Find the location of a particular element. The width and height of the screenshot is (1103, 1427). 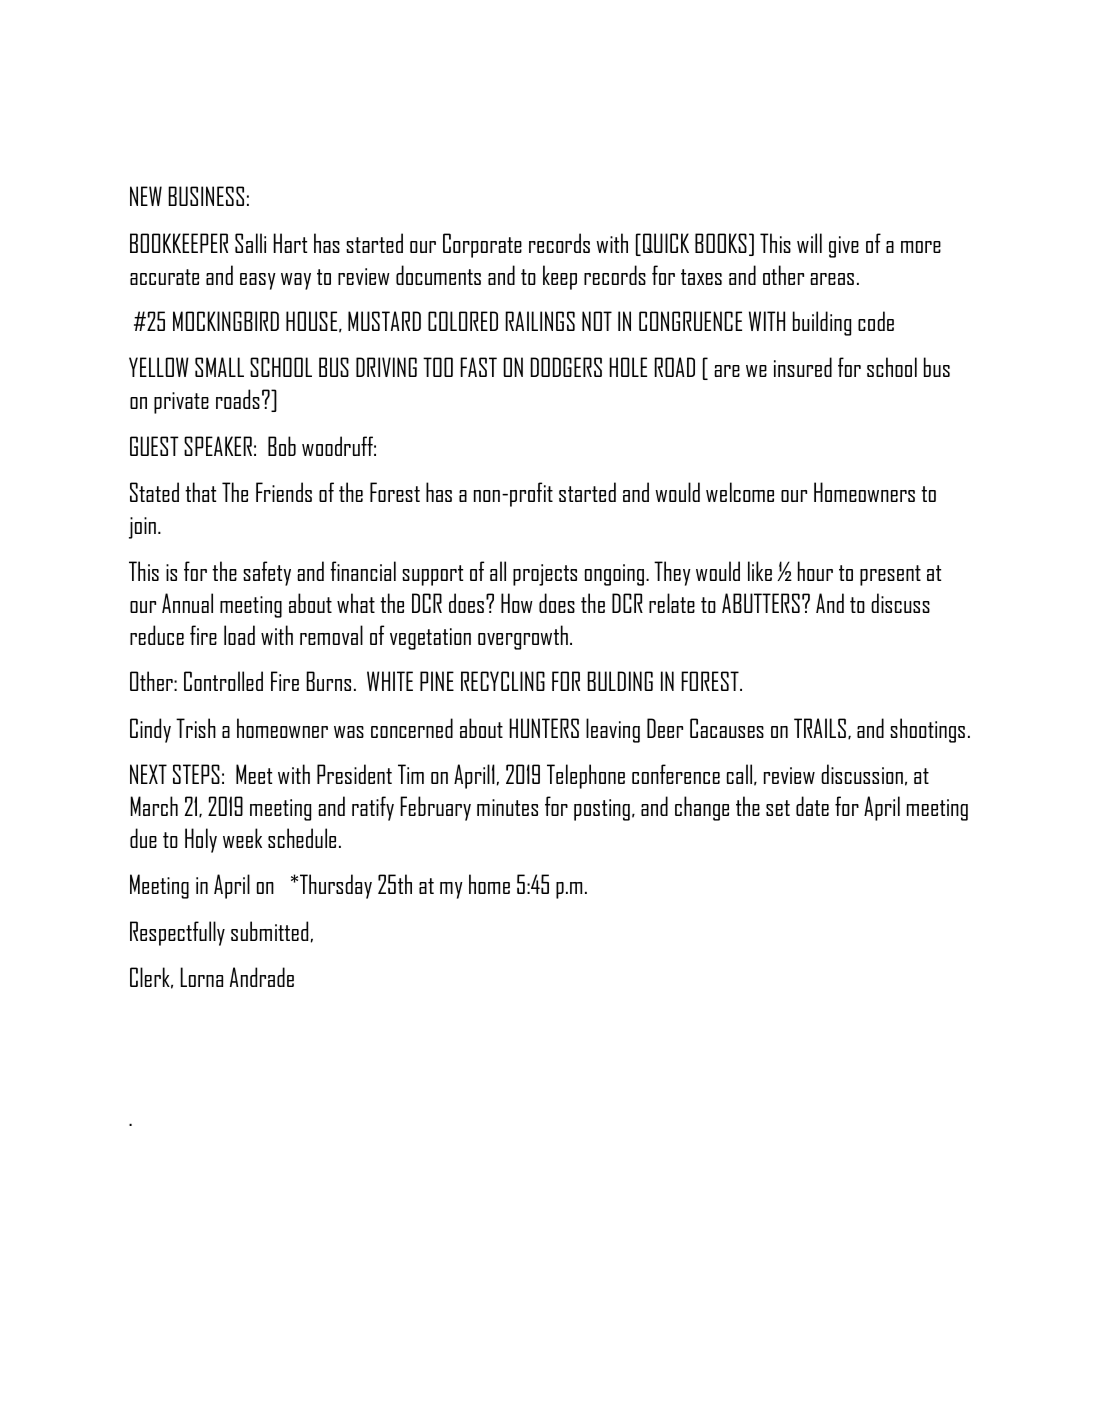

projects is located at coordinates (545, 575).
